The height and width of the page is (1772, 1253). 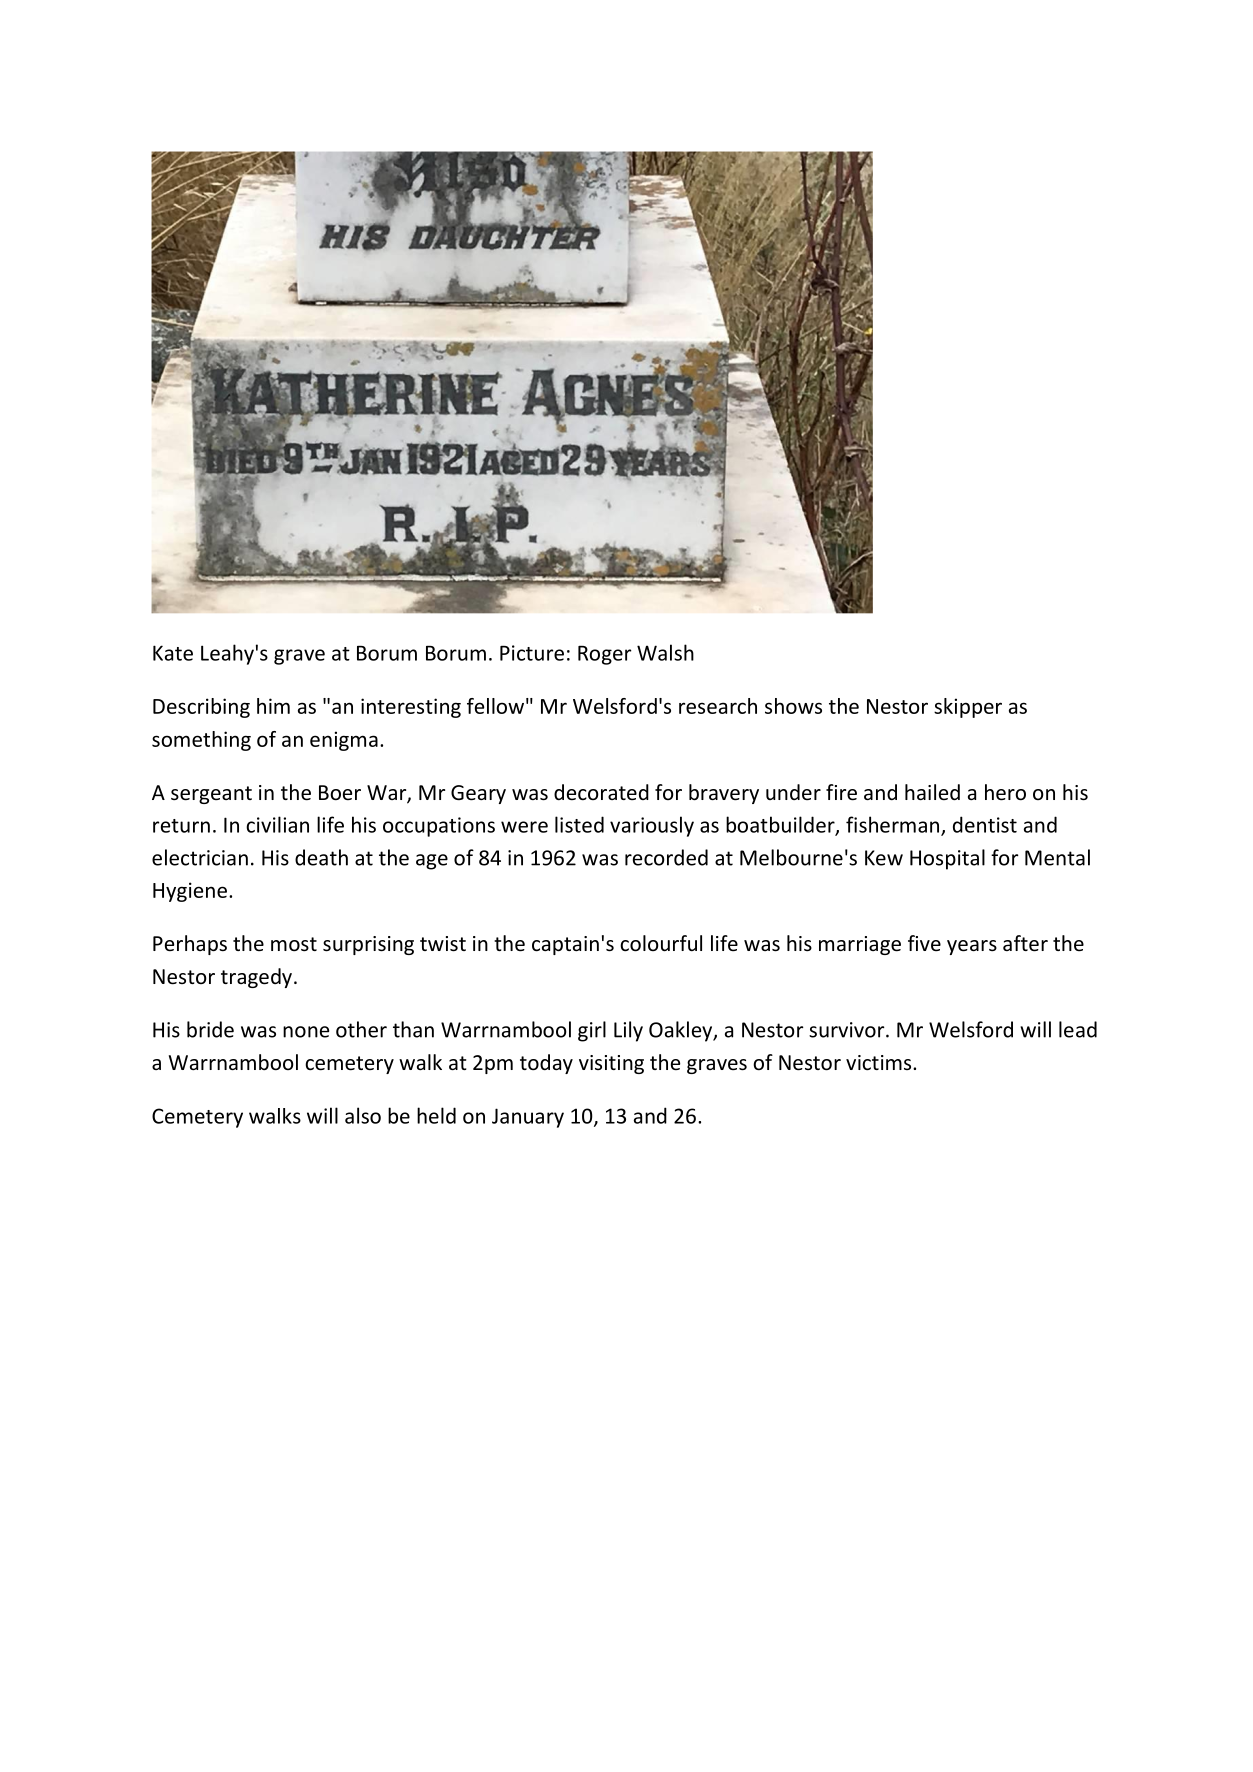 I want to click on skipper, so click(x=968, y=708).
